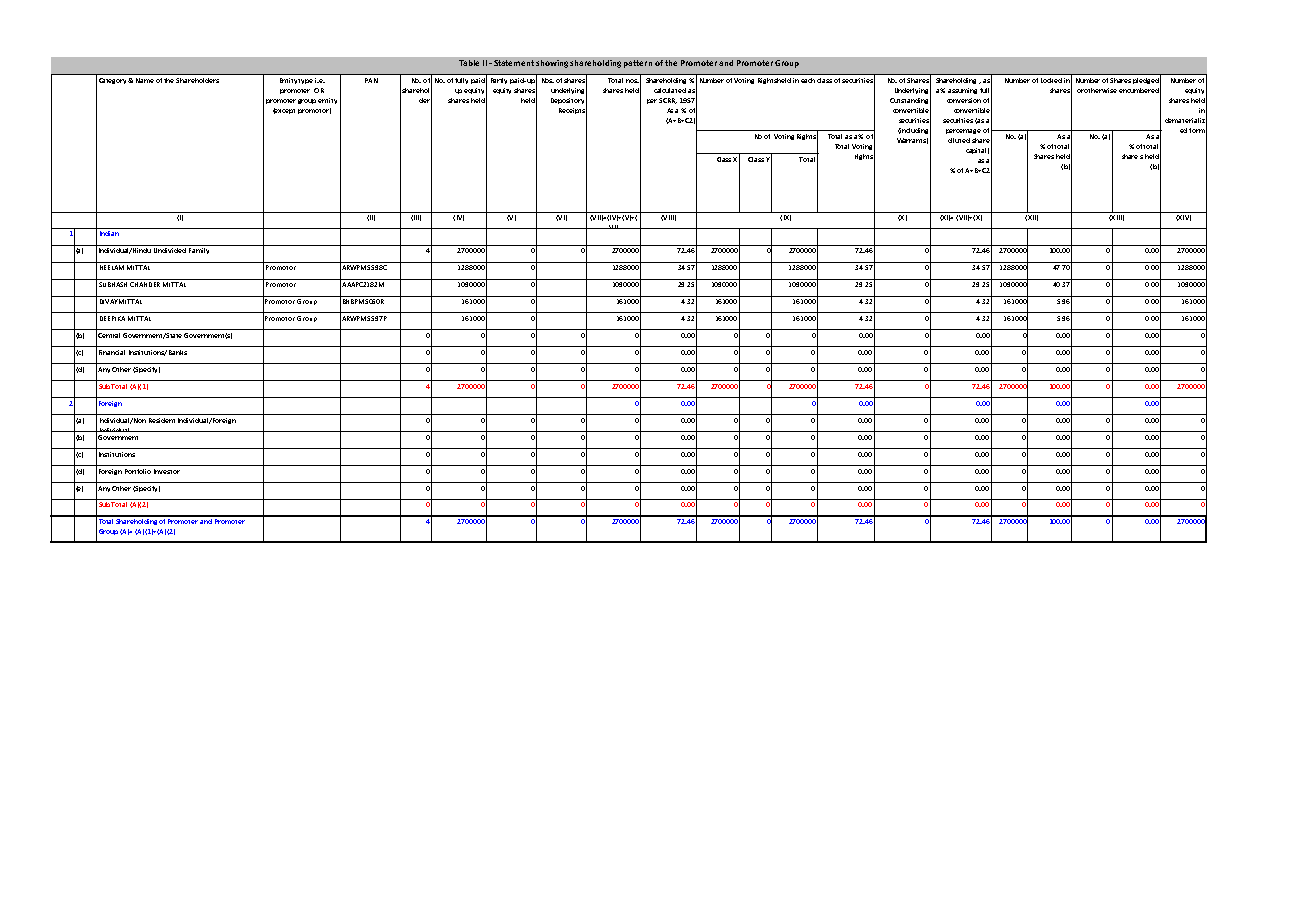  I want to click on assuming, so click(962, 91).
